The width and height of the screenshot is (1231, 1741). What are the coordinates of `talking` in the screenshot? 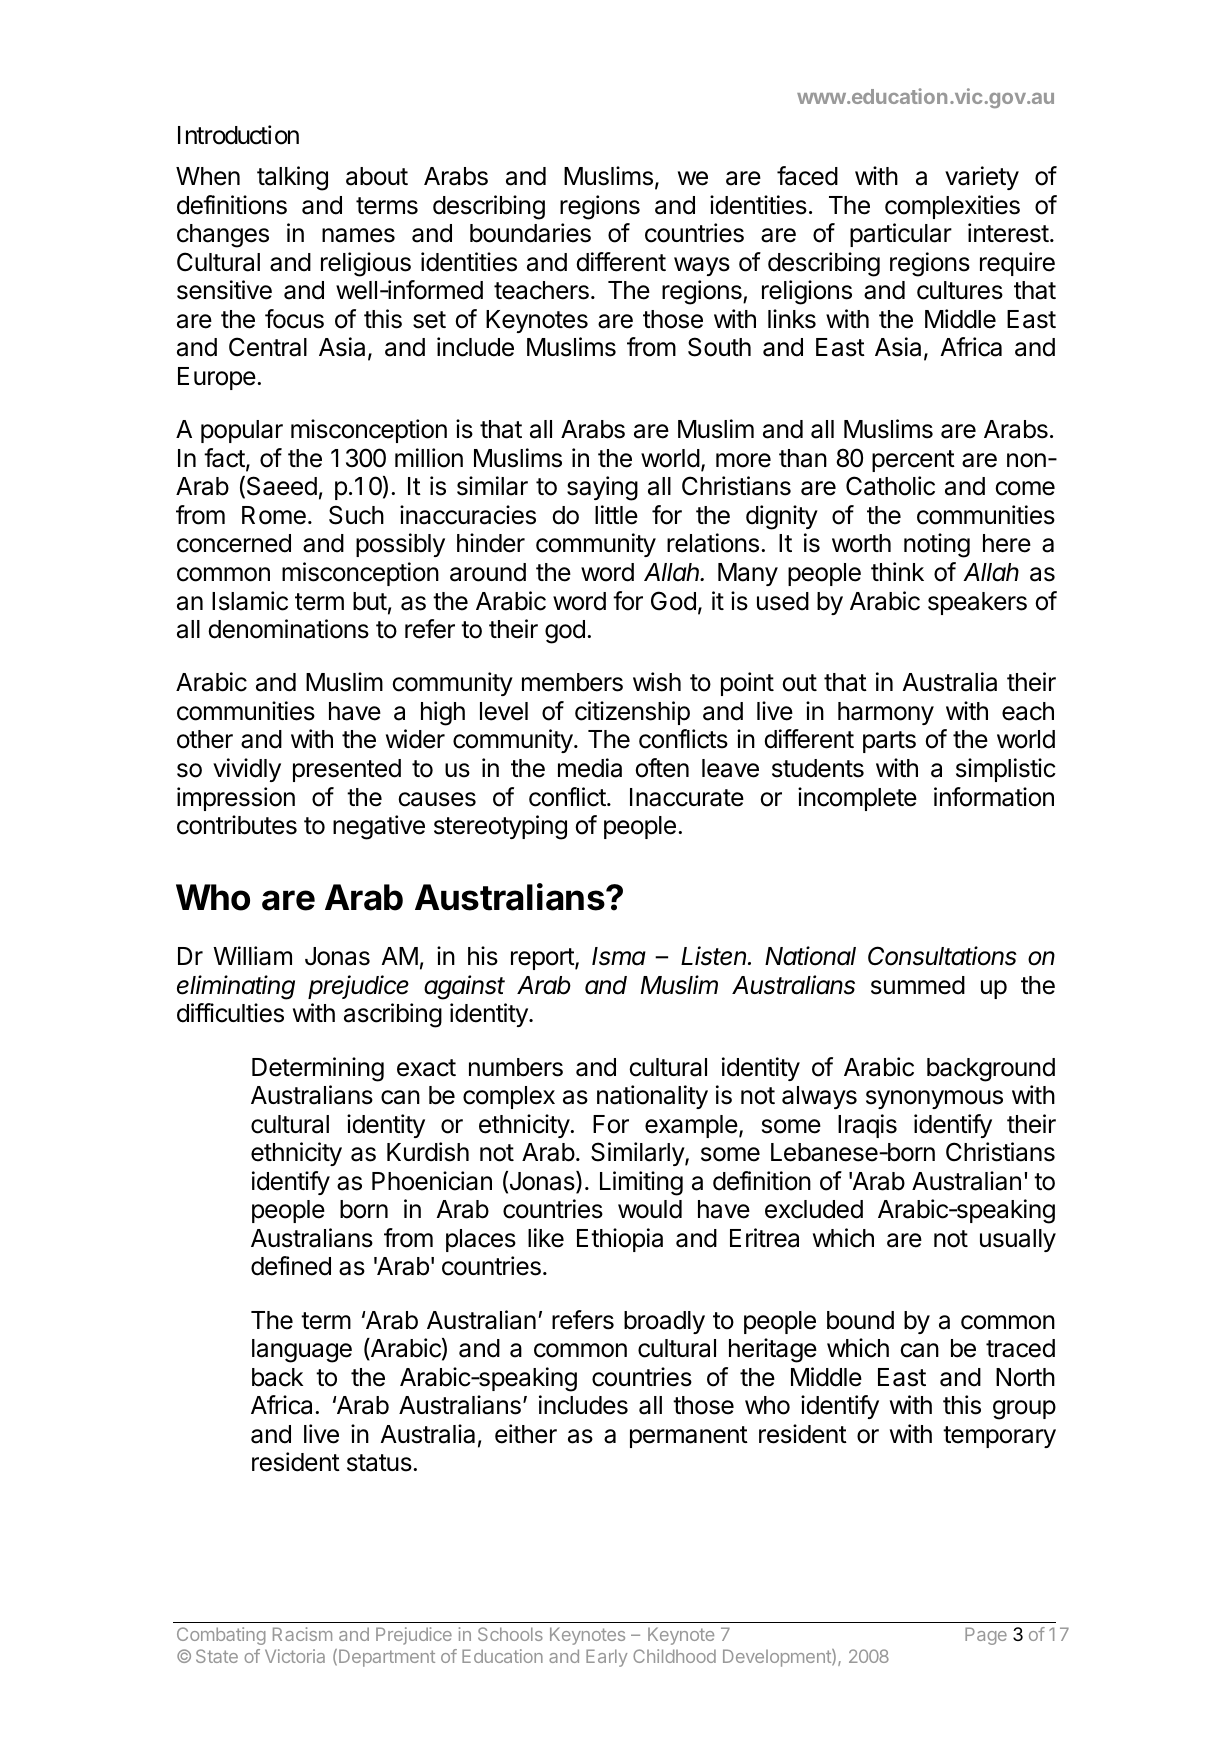 It's located at (292, 178).
